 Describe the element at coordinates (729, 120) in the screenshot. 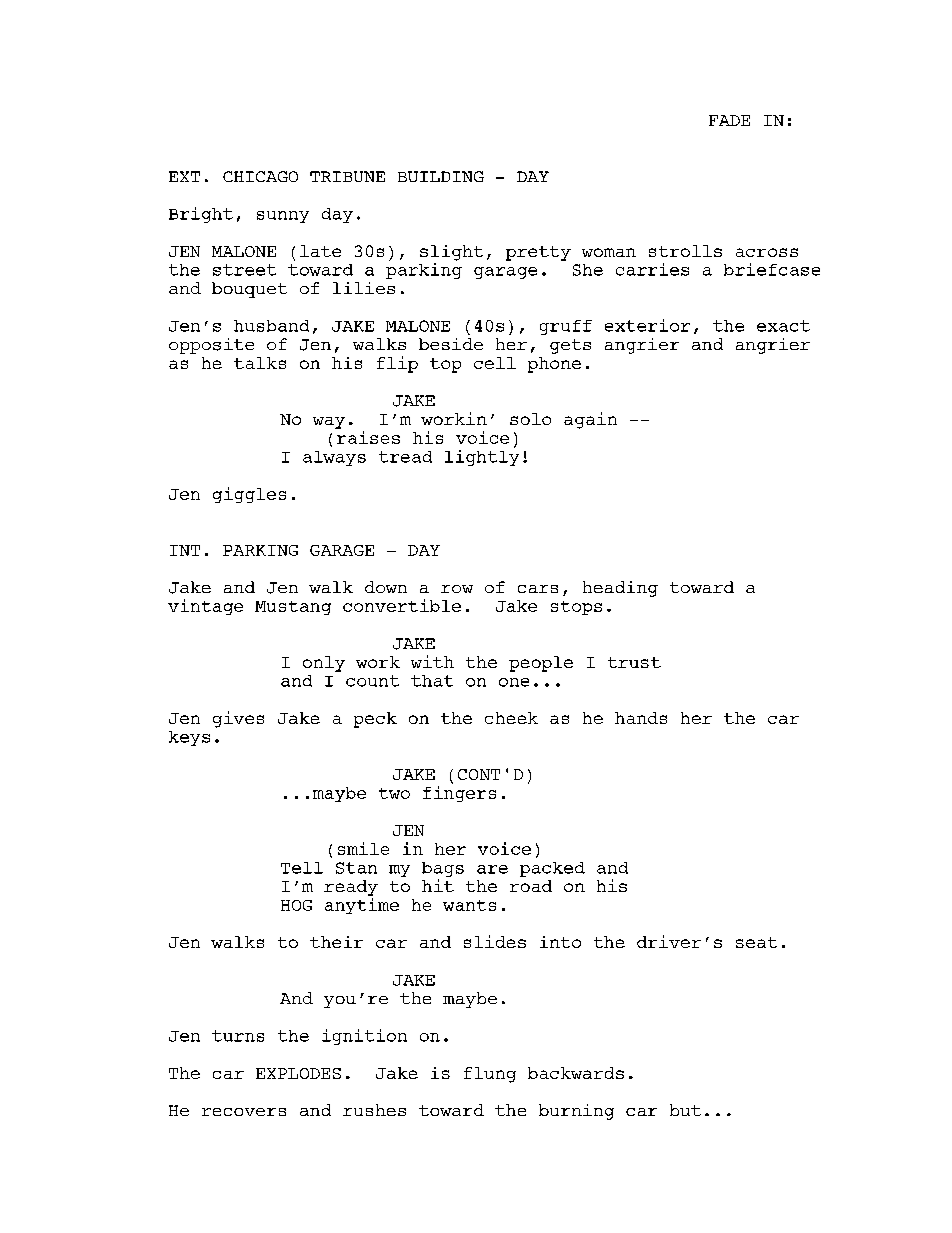

I see `FADE` at that location.
